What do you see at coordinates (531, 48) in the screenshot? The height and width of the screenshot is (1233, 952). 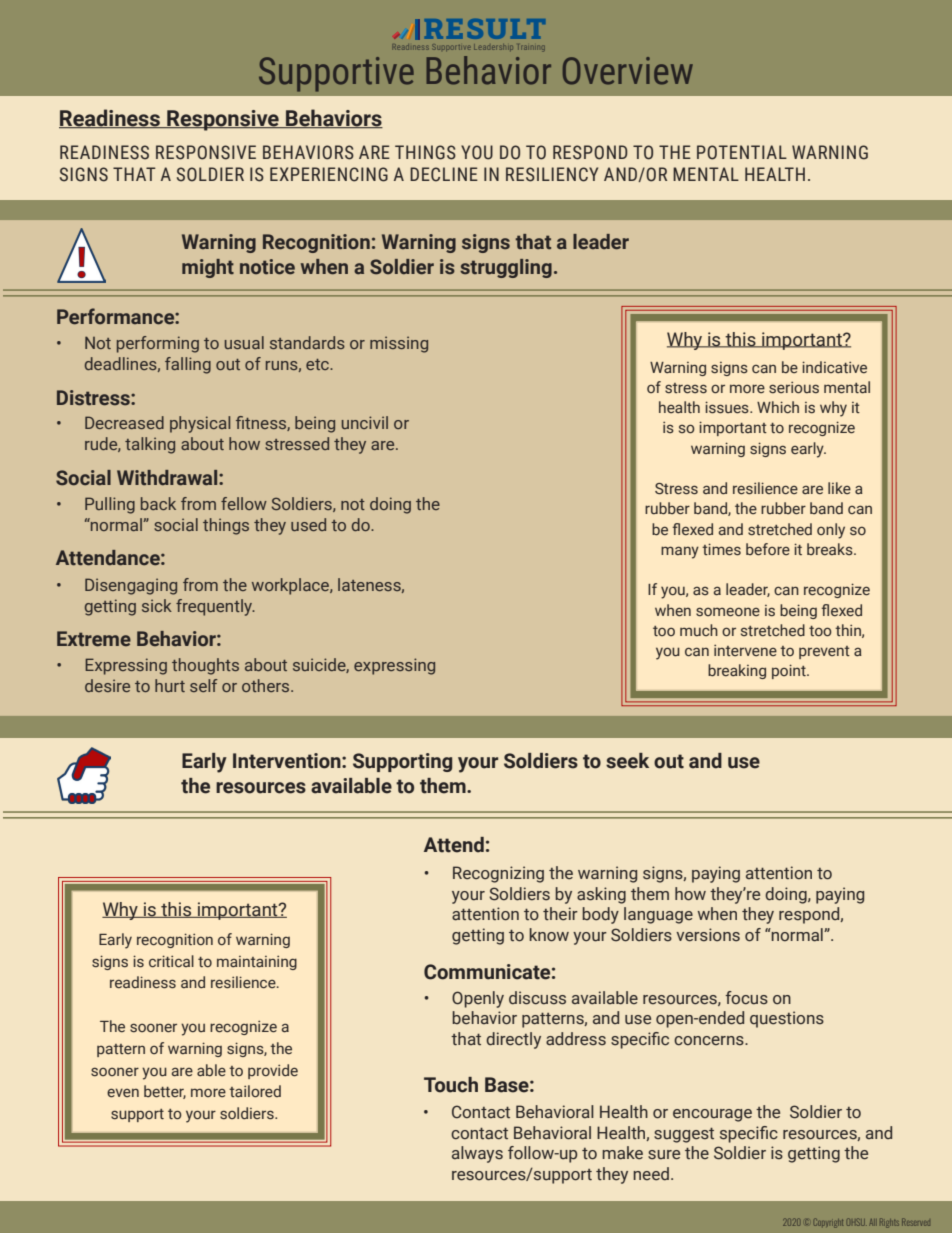 I see `Training` at bounding box center [531, 48].
